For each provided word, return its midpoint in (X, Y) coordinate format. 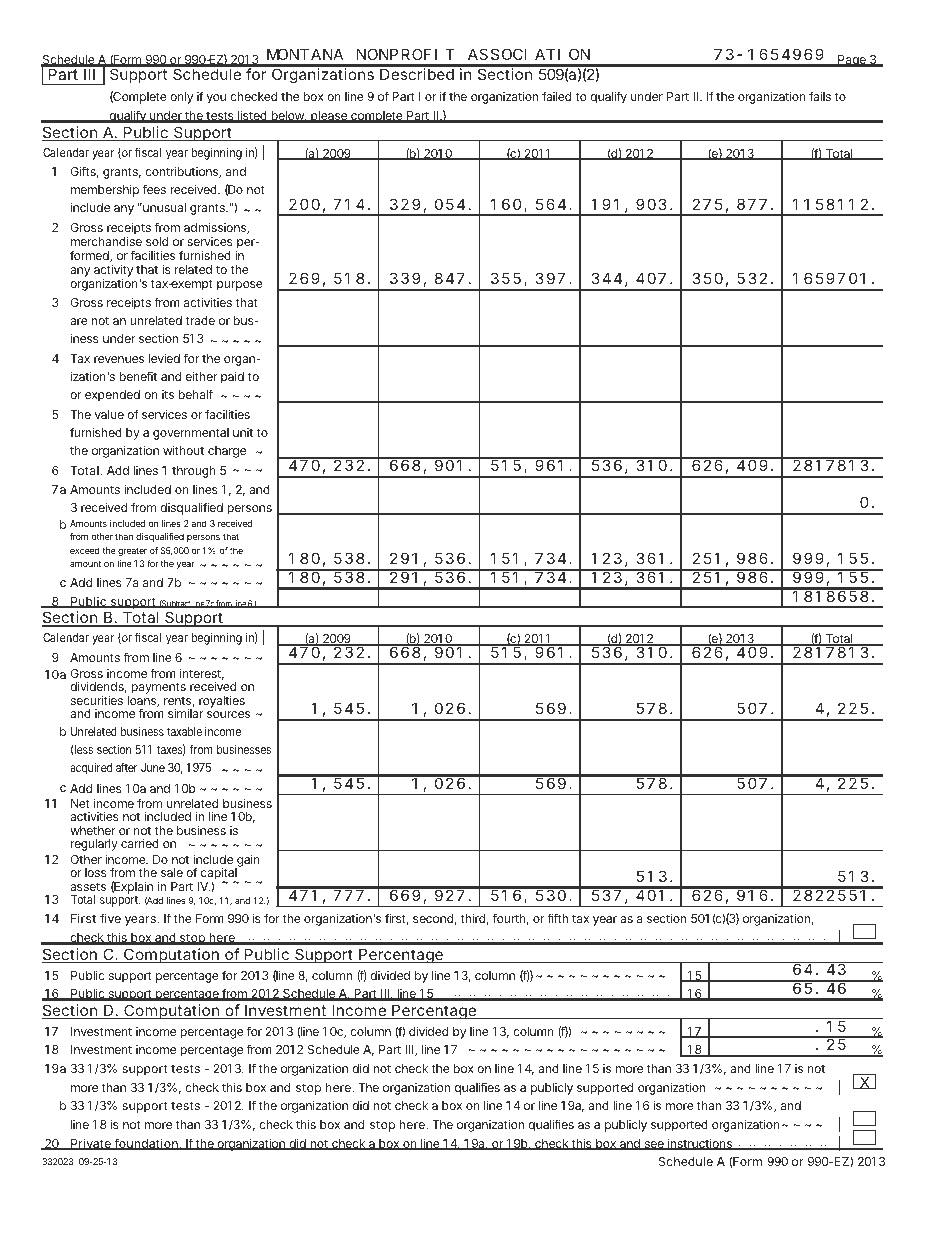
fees (154, 189)
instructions (700, 1144)
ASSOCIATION (529, 54)
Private (91, 1144)
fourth (511, 919)
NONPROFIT (406, 54)
